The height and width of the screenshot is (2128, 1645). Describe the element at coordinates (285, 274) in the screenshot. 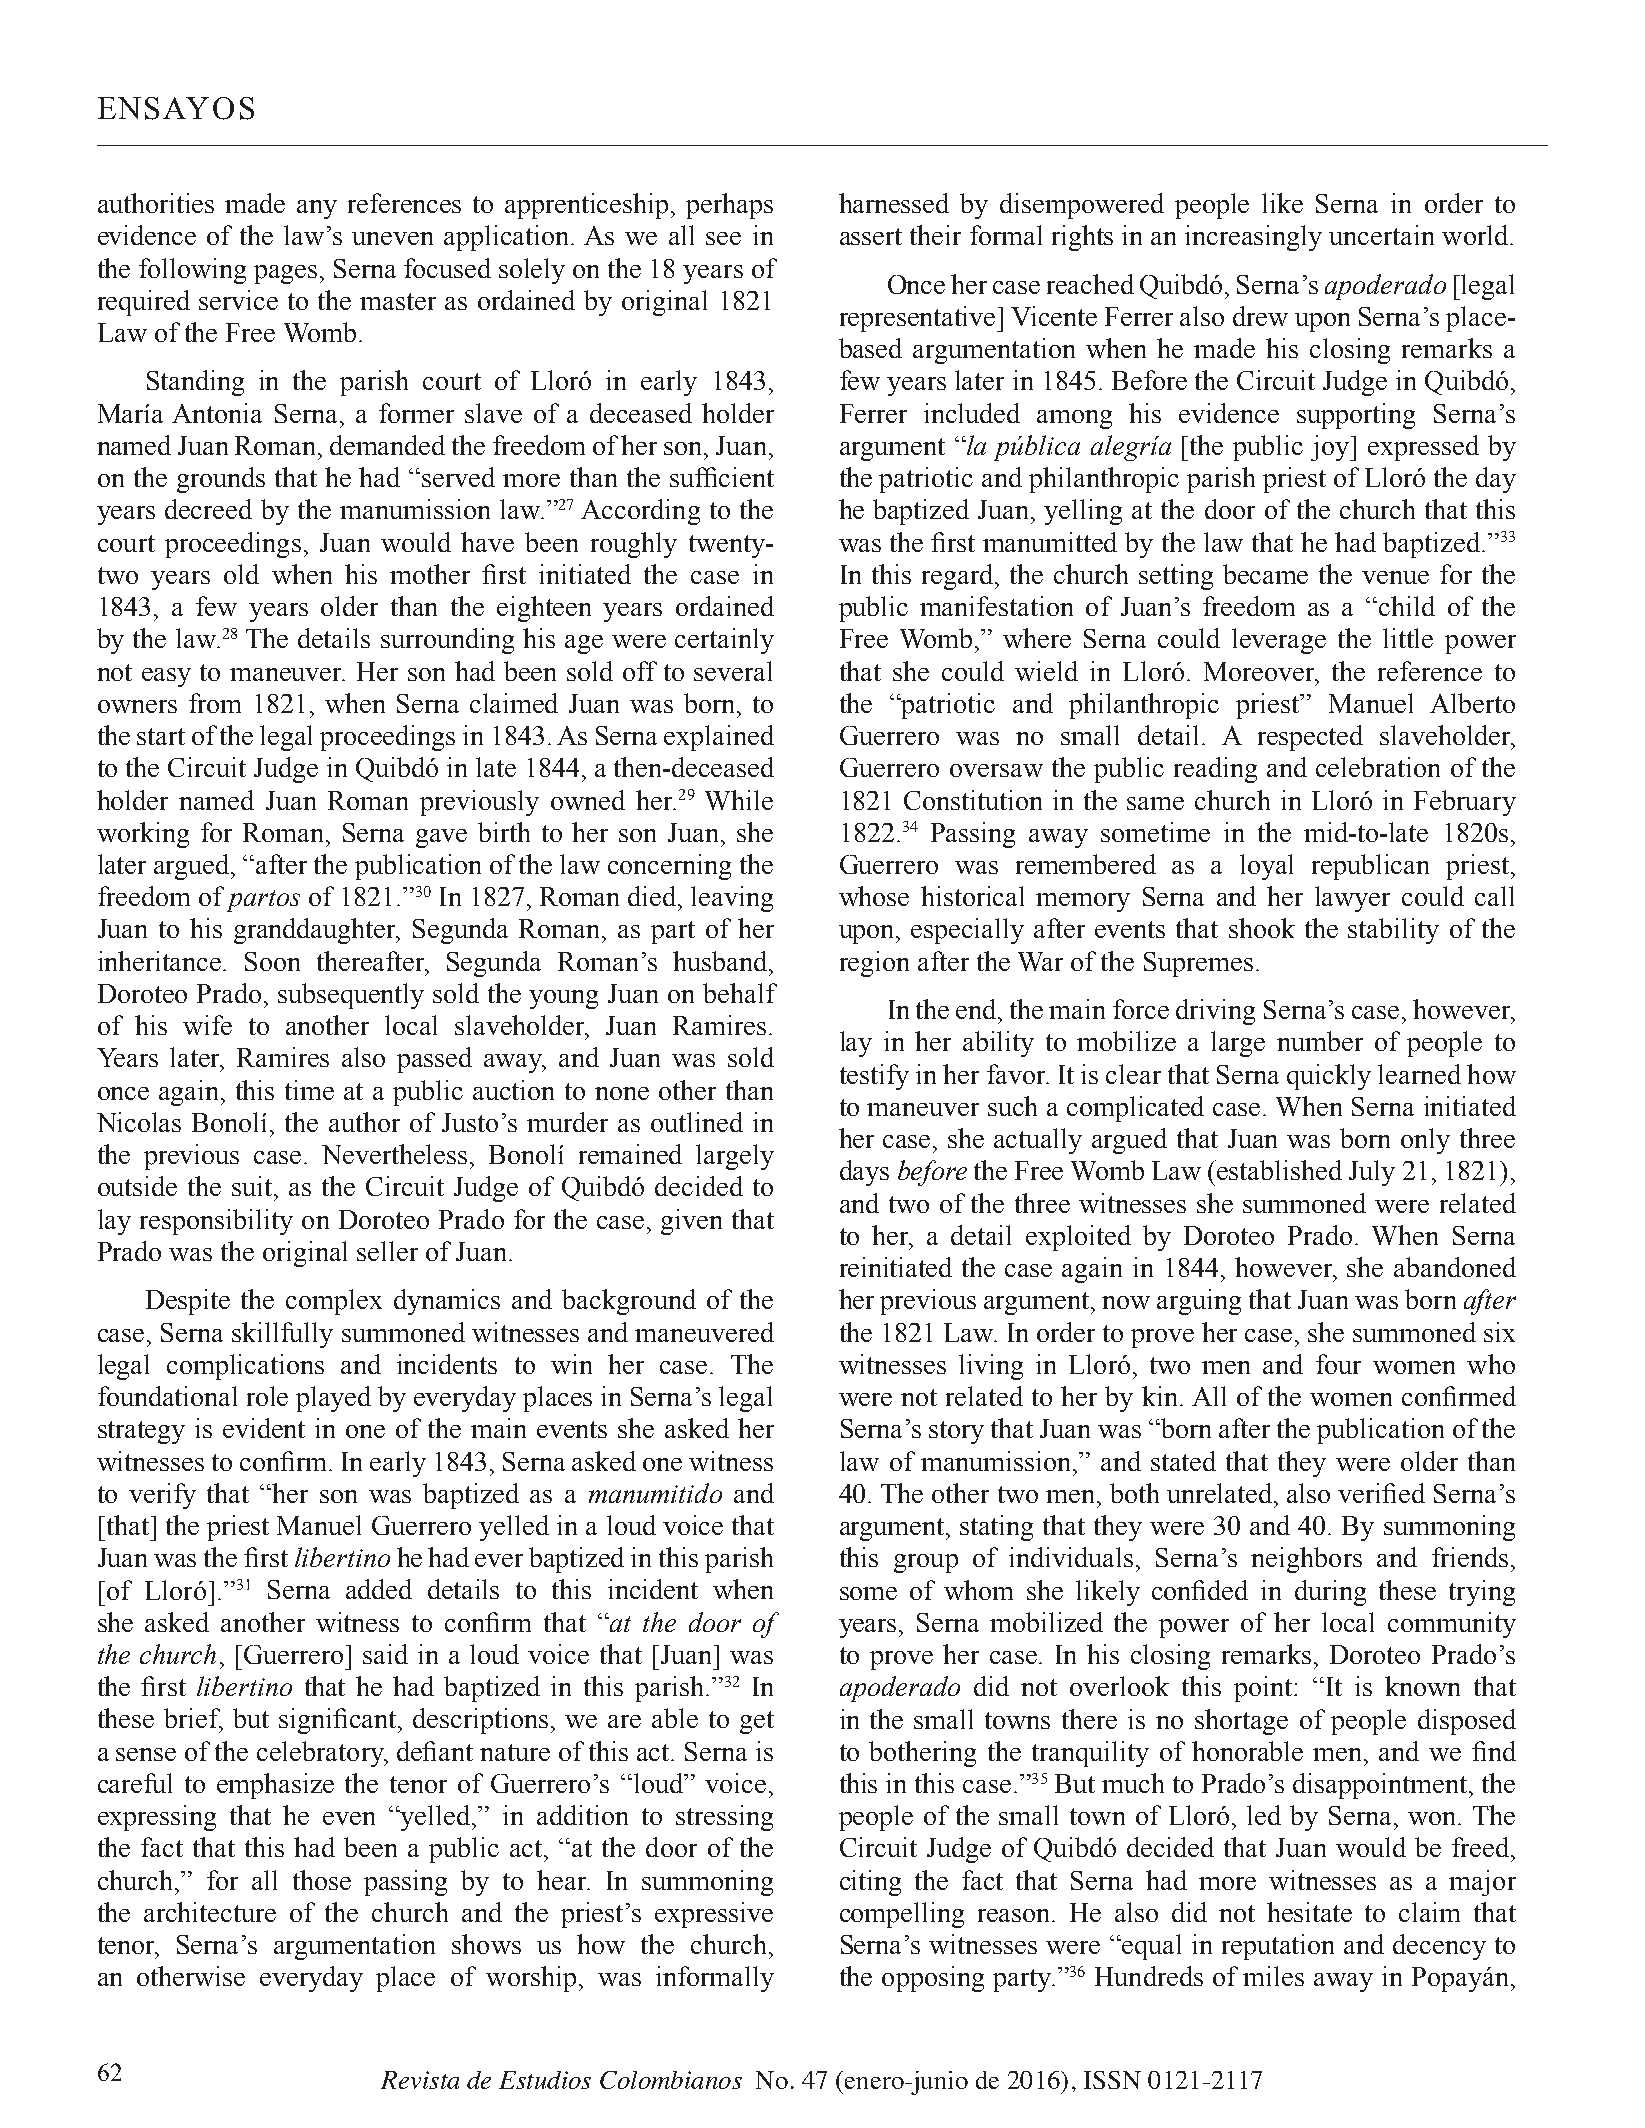

I see `pages` at that location.
